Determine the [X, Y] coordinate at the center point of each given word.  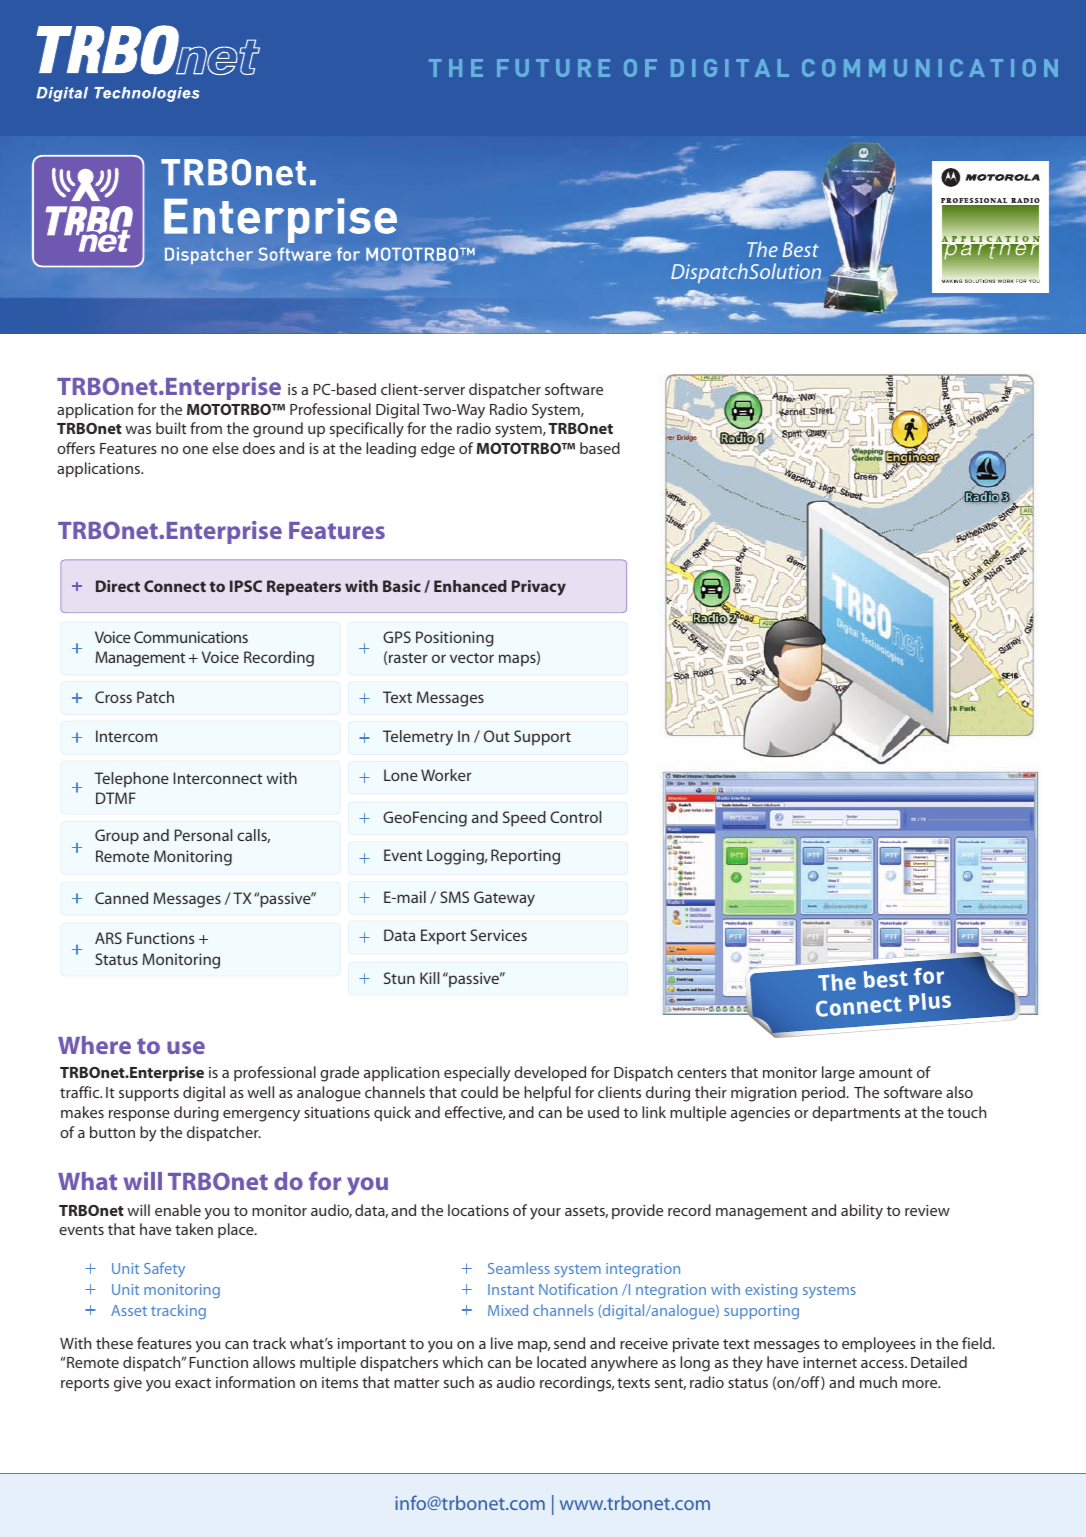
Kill [429, 978]
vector [472, 658]
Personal [203, 835]
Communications [191, 637]
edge [438, 450]
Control [575, 817]
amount [886, 1073]
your [545, 1214]
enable [178, 1210]
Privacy [539, 588]
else [225, 448]
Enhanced [470, 586]
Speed [524, 819]
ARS [108, 938]
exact [193, 1383]
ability [862, 1212]
